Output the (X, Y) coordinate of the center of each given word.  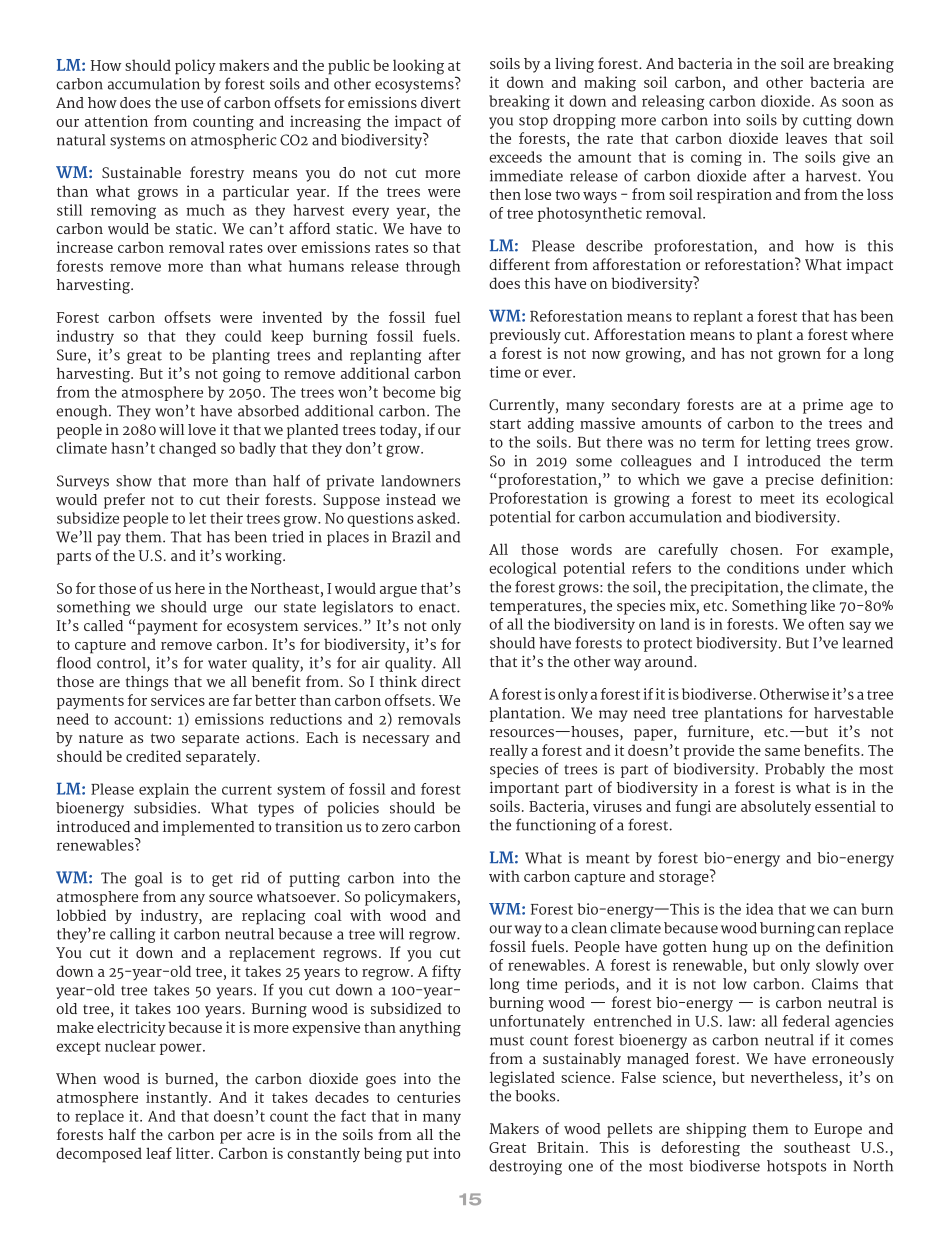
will (172, 429)
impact (418, 124)
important (524, 789)
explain (164, 790)
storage (685, 878)
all (425, 1134)
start (505, 424)
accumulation (154, 84)
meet (777, 499)
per (231, 1138)
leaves (806, 138)
